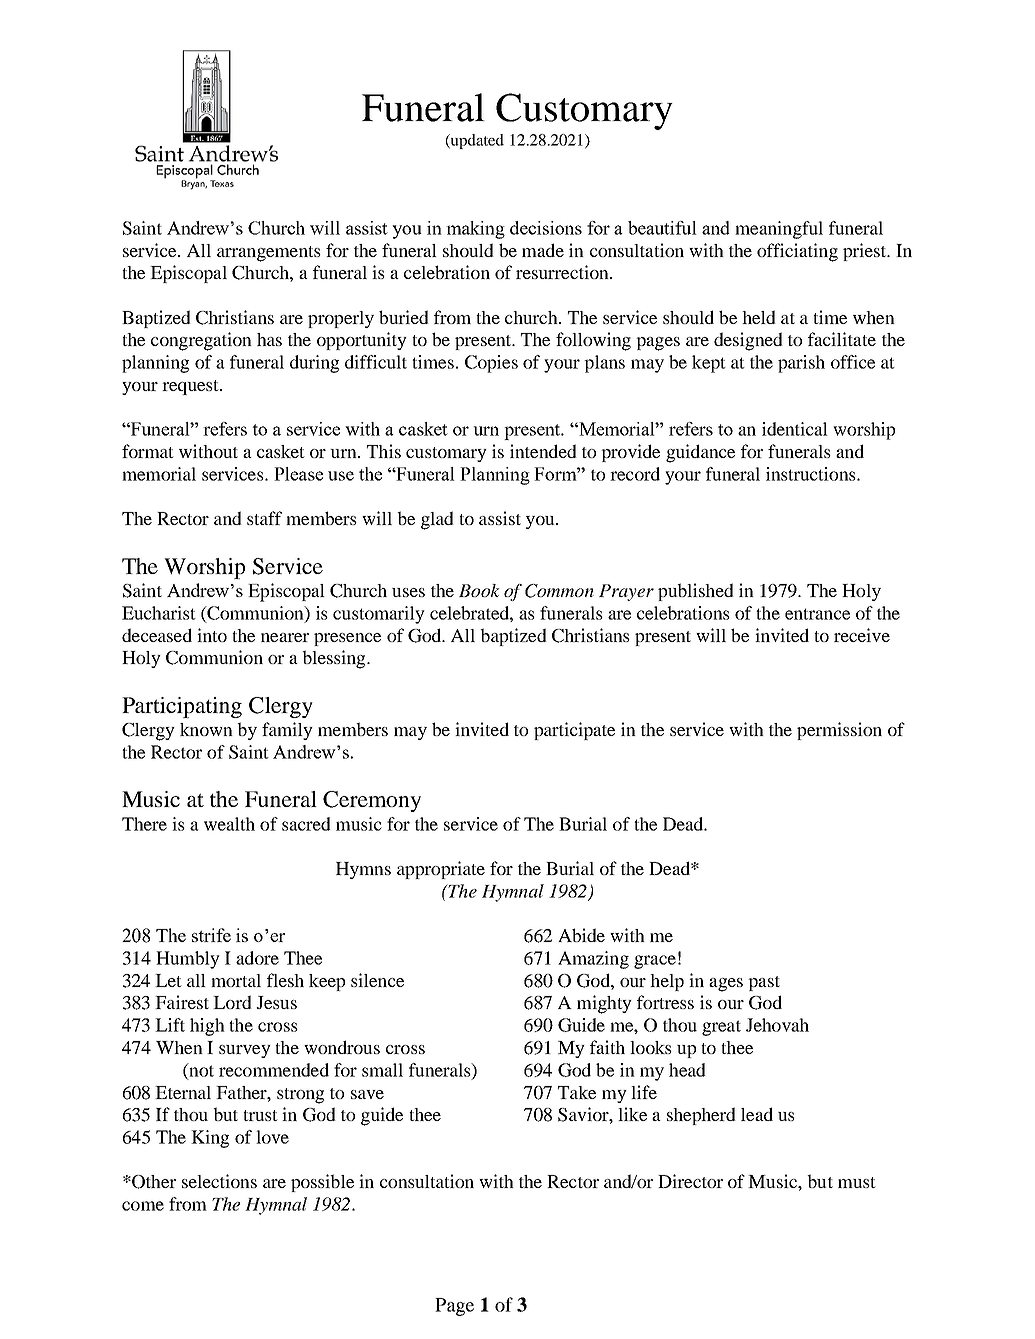 The image size is (1035, 1339). What do you see at coordinates (211, 935) in the document?
I see `strife` at bounding box center [211, 935].
